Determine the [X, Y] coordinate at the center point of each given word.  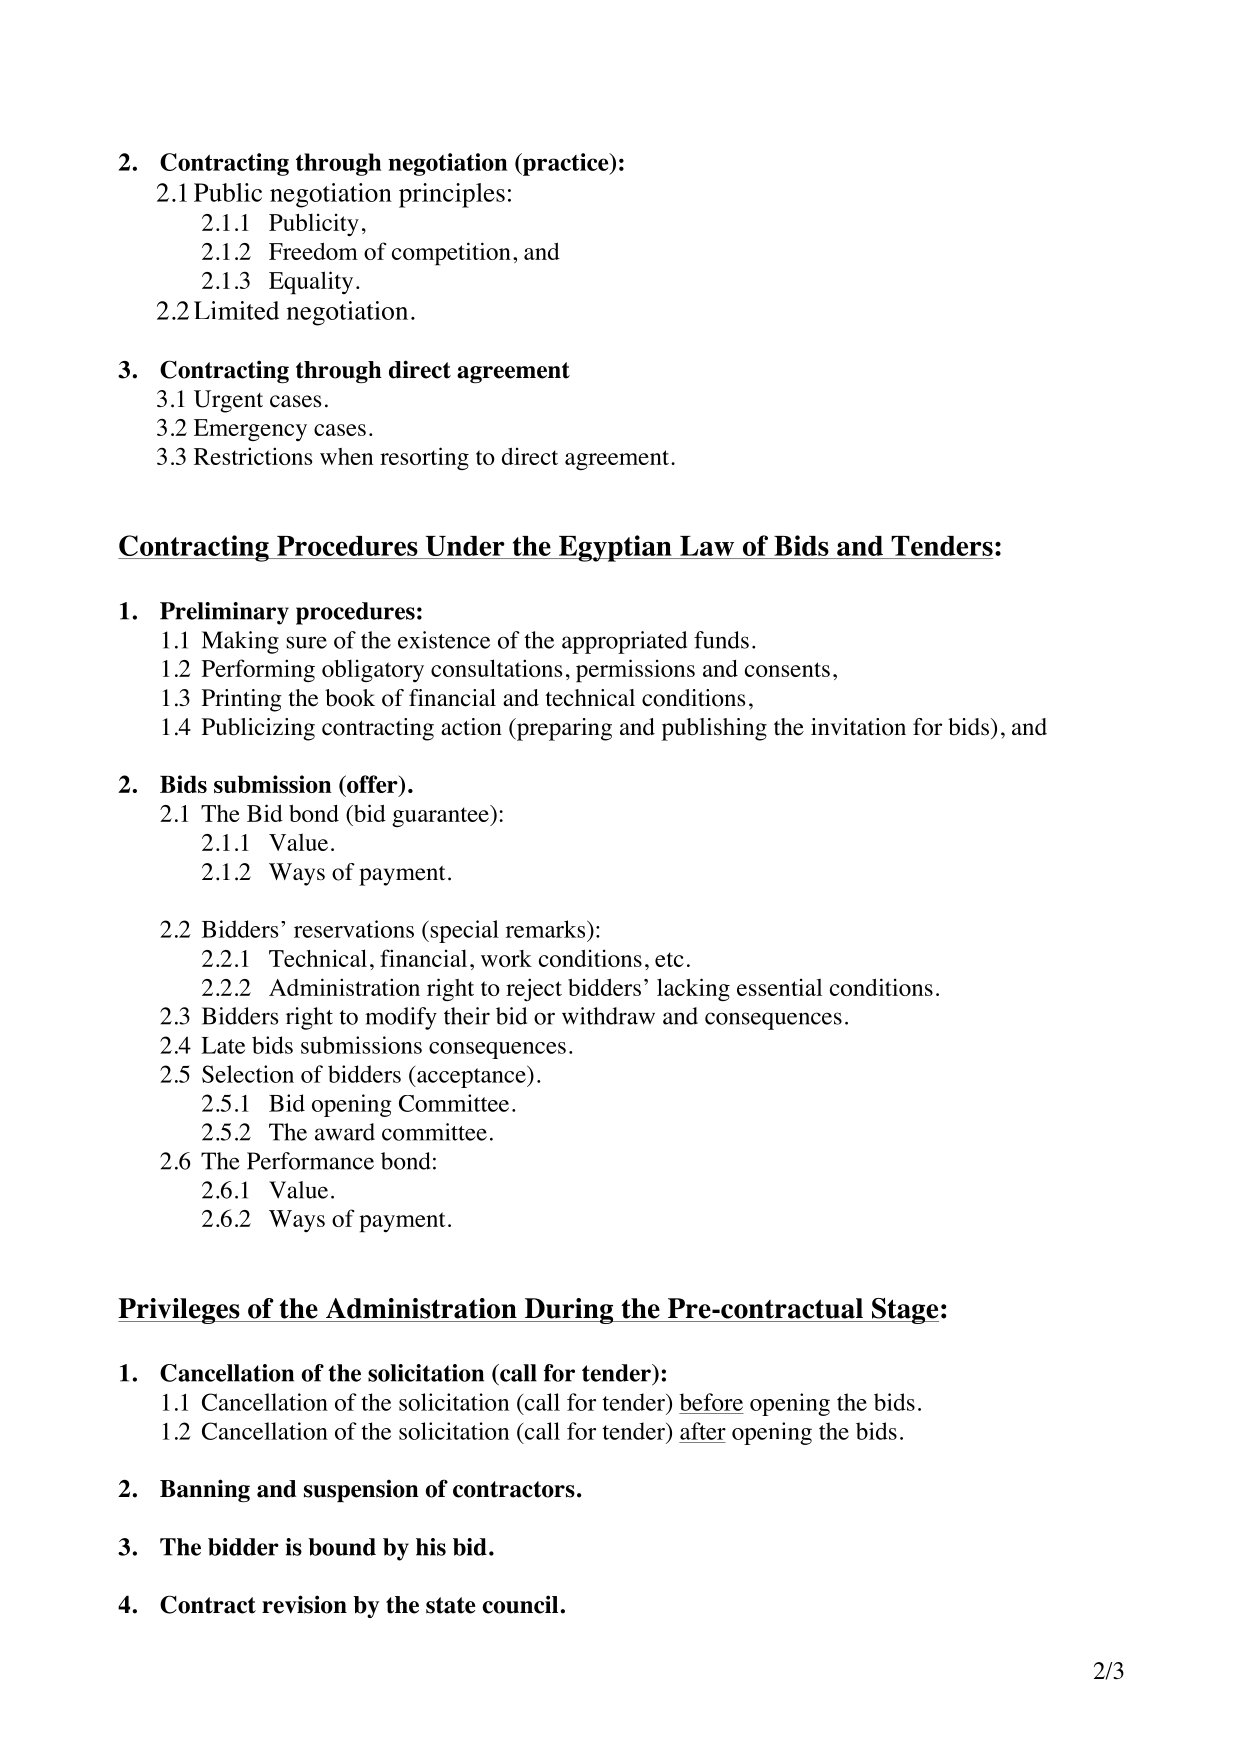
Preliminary [224, 613]
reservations [354, 929]
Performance [310, 1161]
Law [707, 546]
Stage [904, 1311]
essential [779, 987]
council [520, 1604]
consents [787, 669]
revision [304, 1604]
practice [566, 164]
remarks [547, 929]
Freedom [313, 251]
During [569, 1311]
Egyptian [615, 548]
